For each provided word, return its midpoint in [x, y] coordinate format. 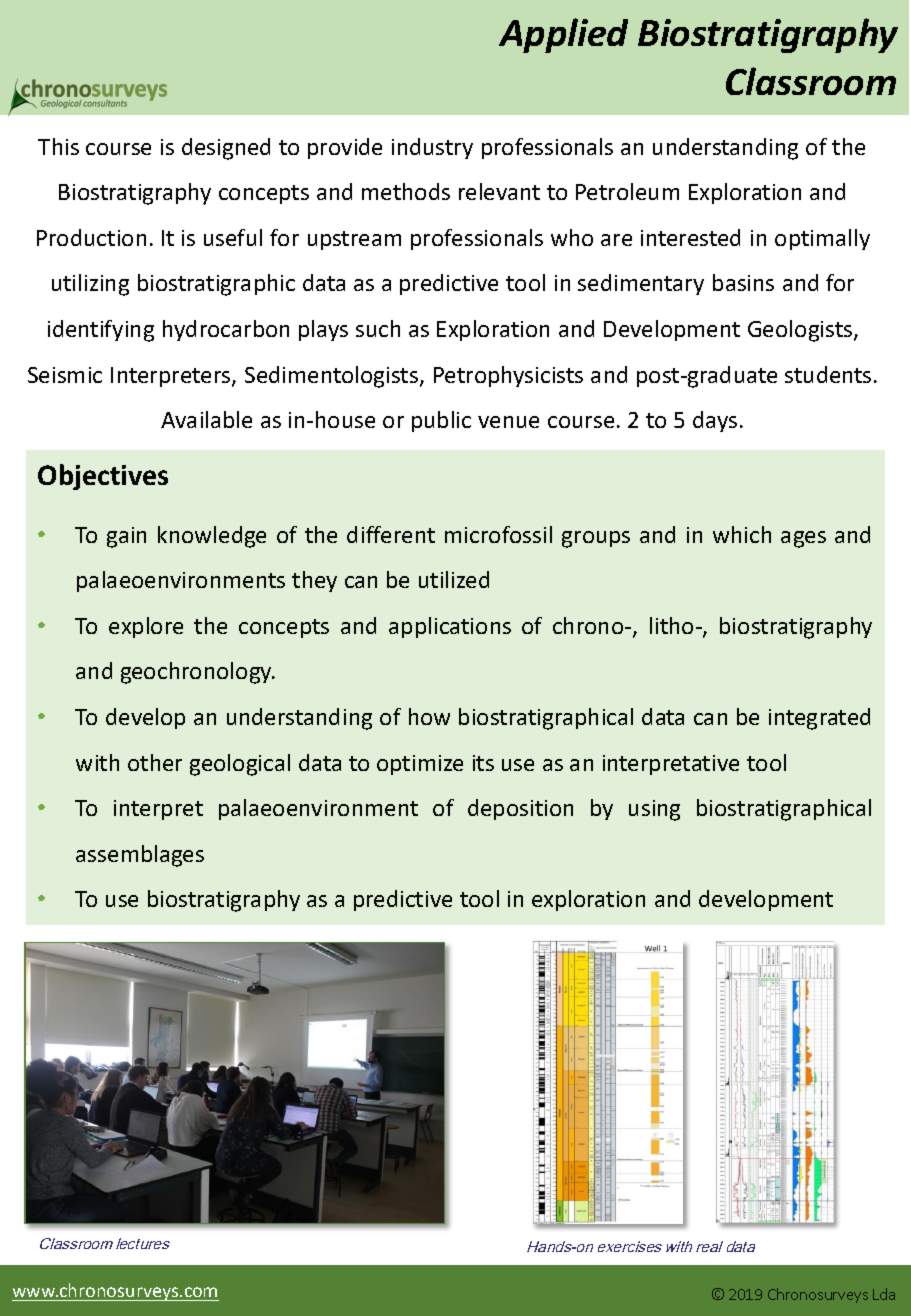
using [654, 810]
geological [240, 765]
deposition [520, 809]
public [441, 421]
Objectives [103, 477]
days [715, 421]
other [155, 762]
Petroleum [627, 191]
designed [226, 149]
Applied [563, 35]
